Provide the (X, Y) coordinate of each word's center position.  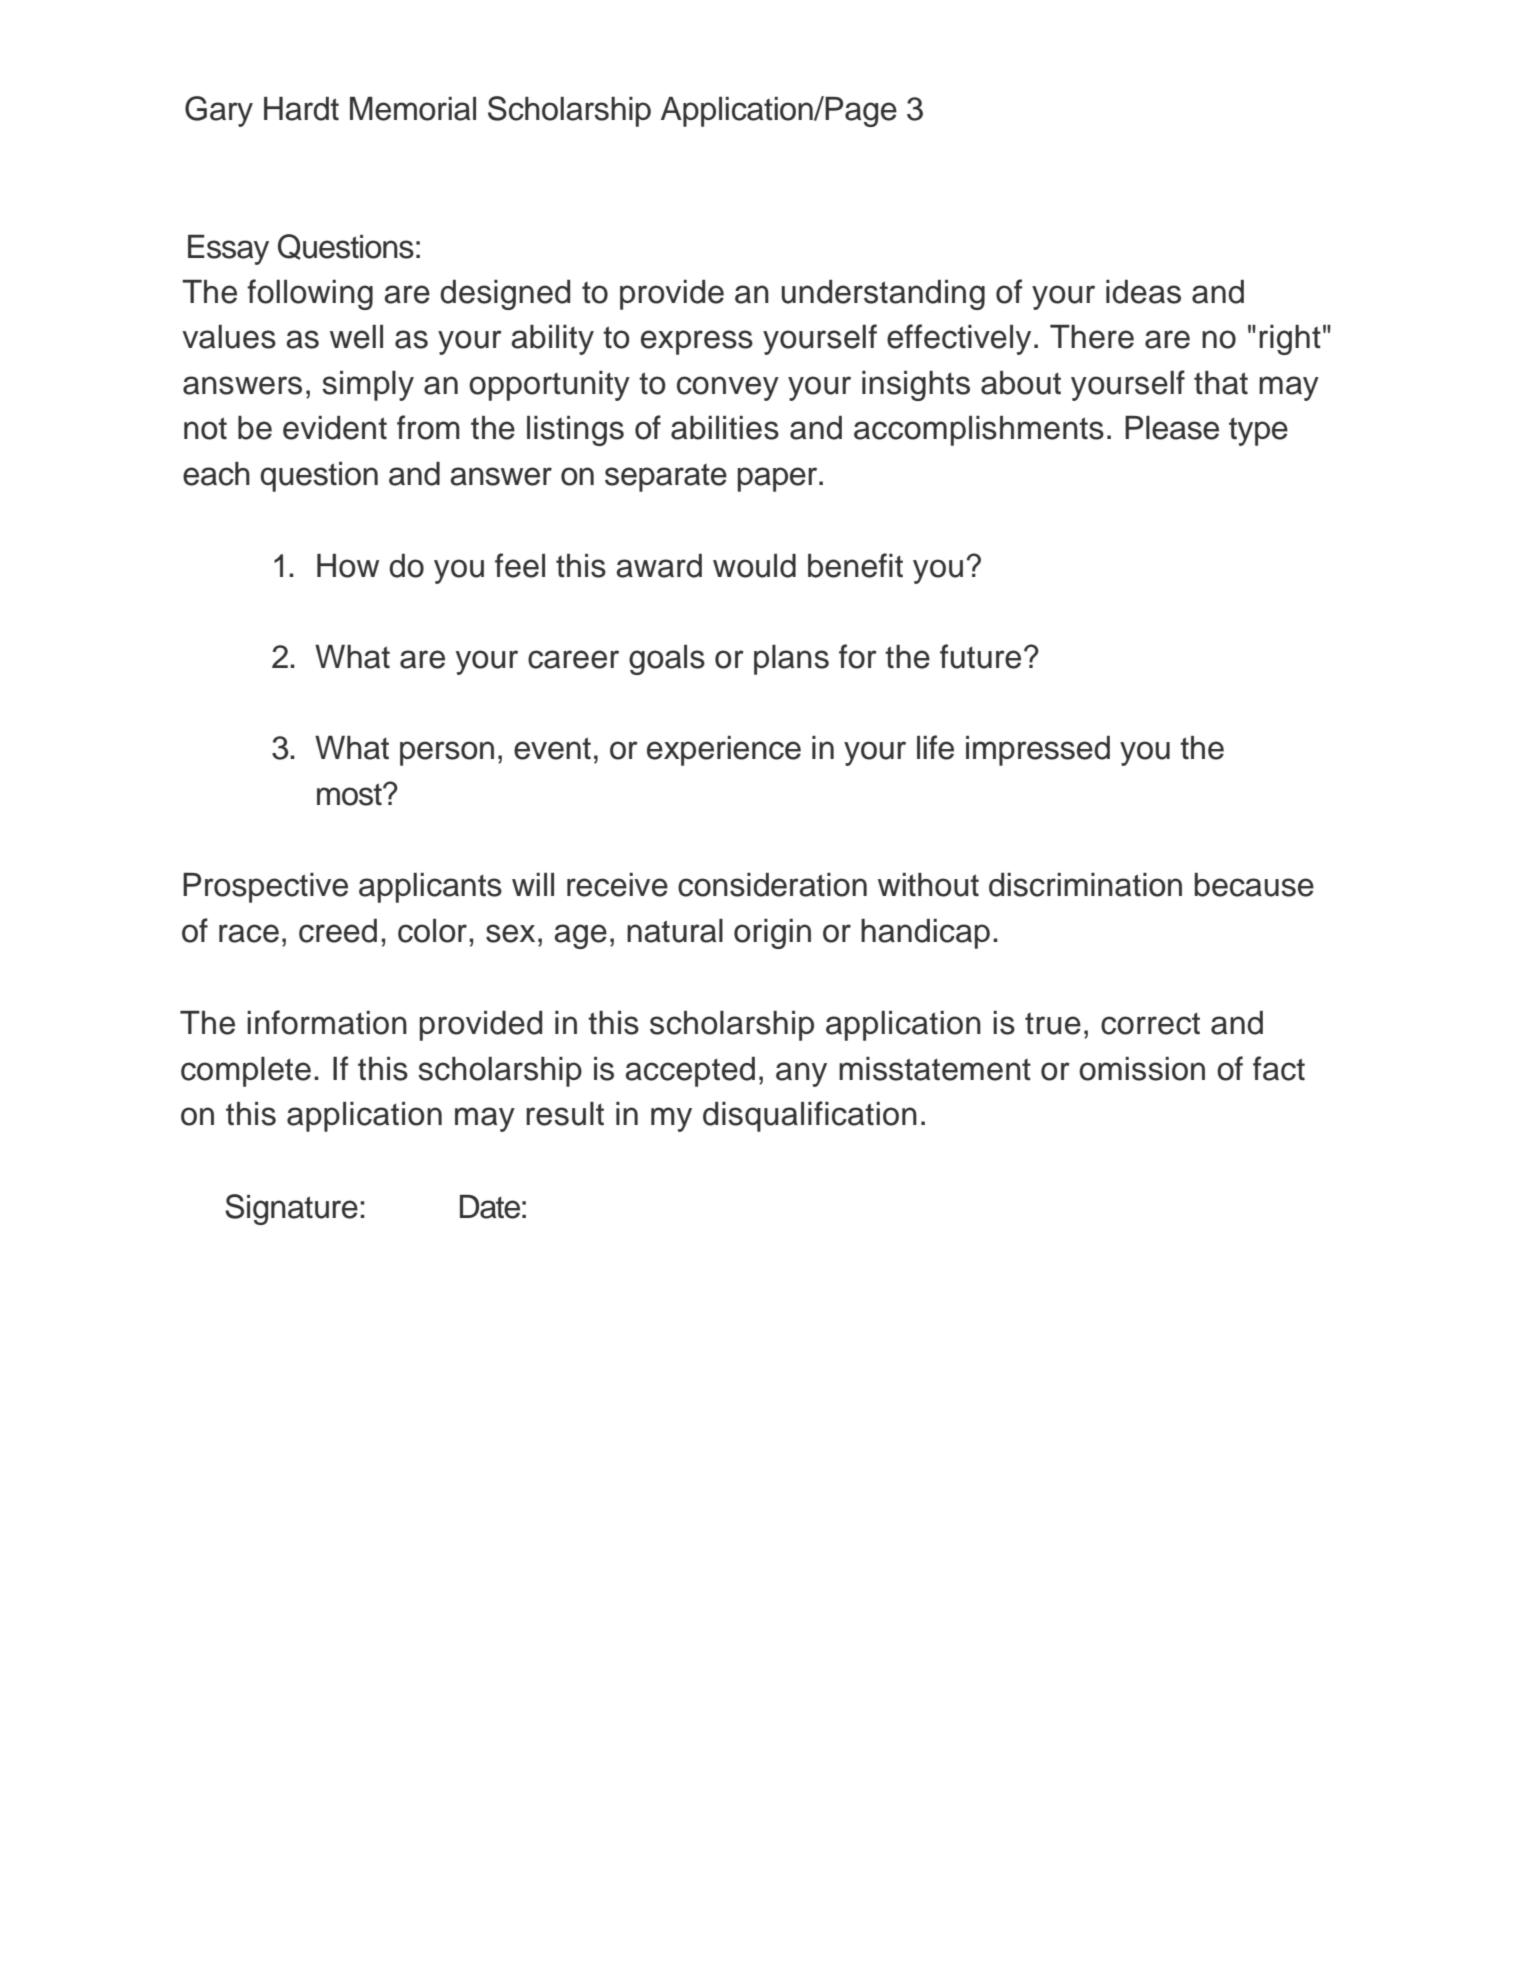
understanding (883, 295)
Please (1172, 428)
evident (335, 428)
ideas (1143, 292)
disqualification (810, 1116)
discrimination (1085, 885)
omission (1142, 1069)
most (350, 794)
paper (779, 479)
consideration (772, 885)
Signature (291, 1209)
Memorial (413, 109)
